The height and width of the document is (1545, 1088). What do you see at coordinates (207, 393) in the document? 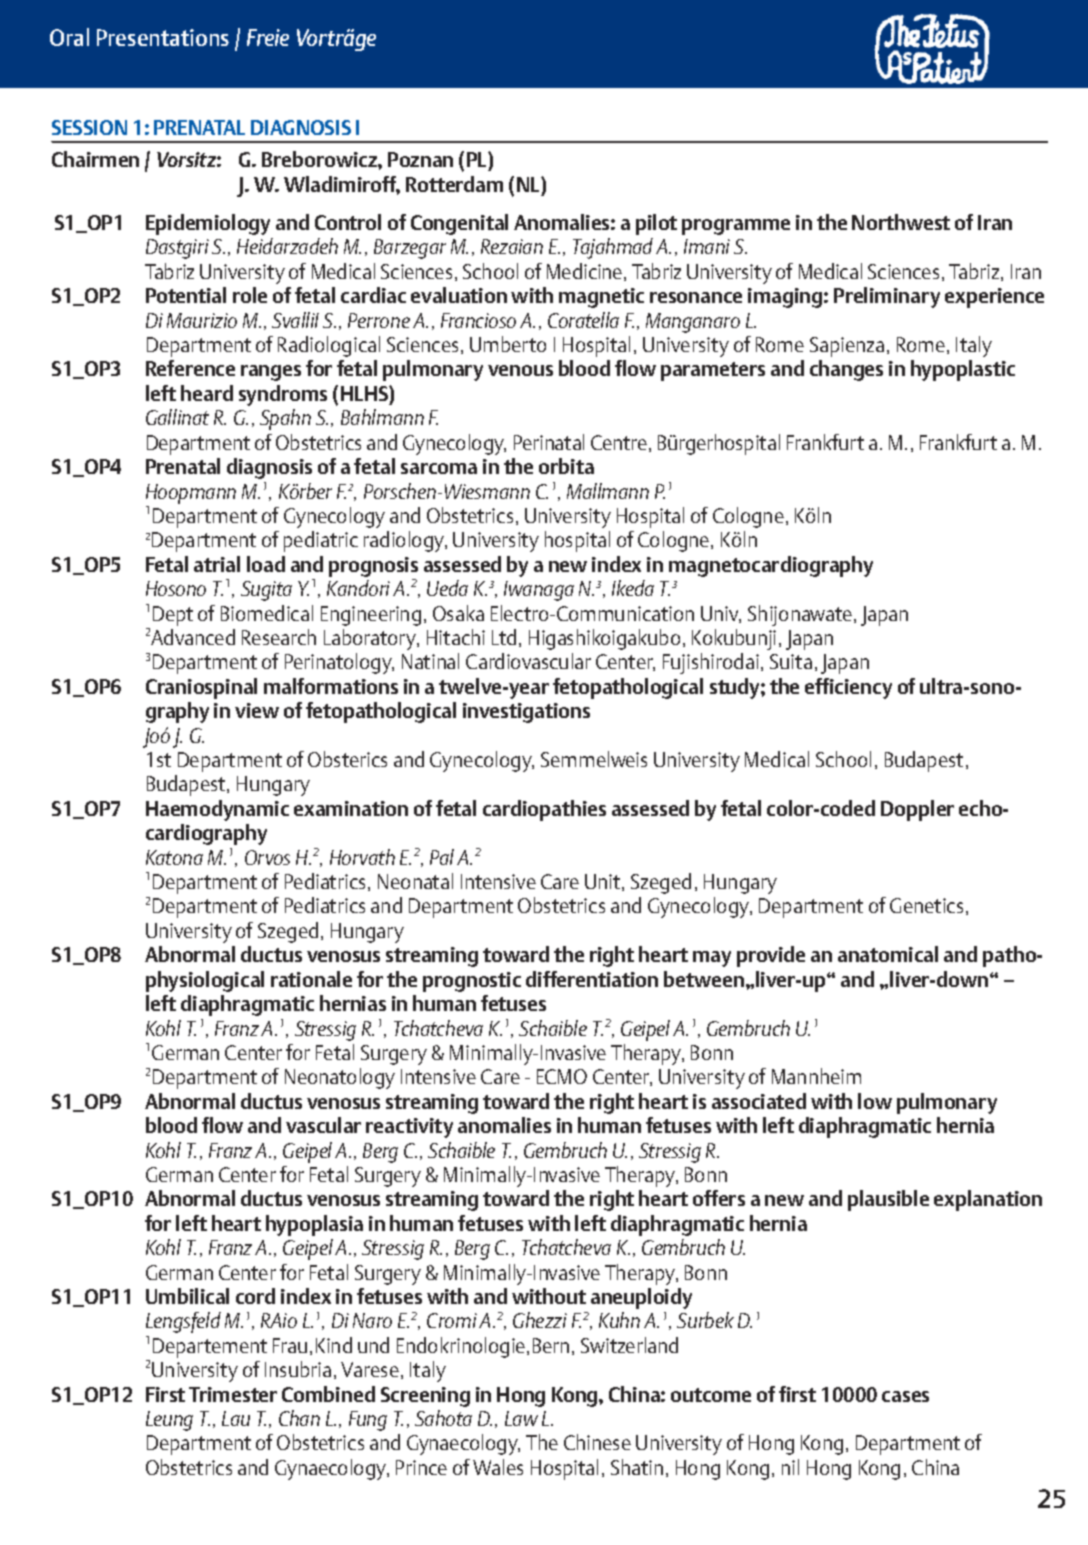
I see `heard` at bounding box center [207, 393].
